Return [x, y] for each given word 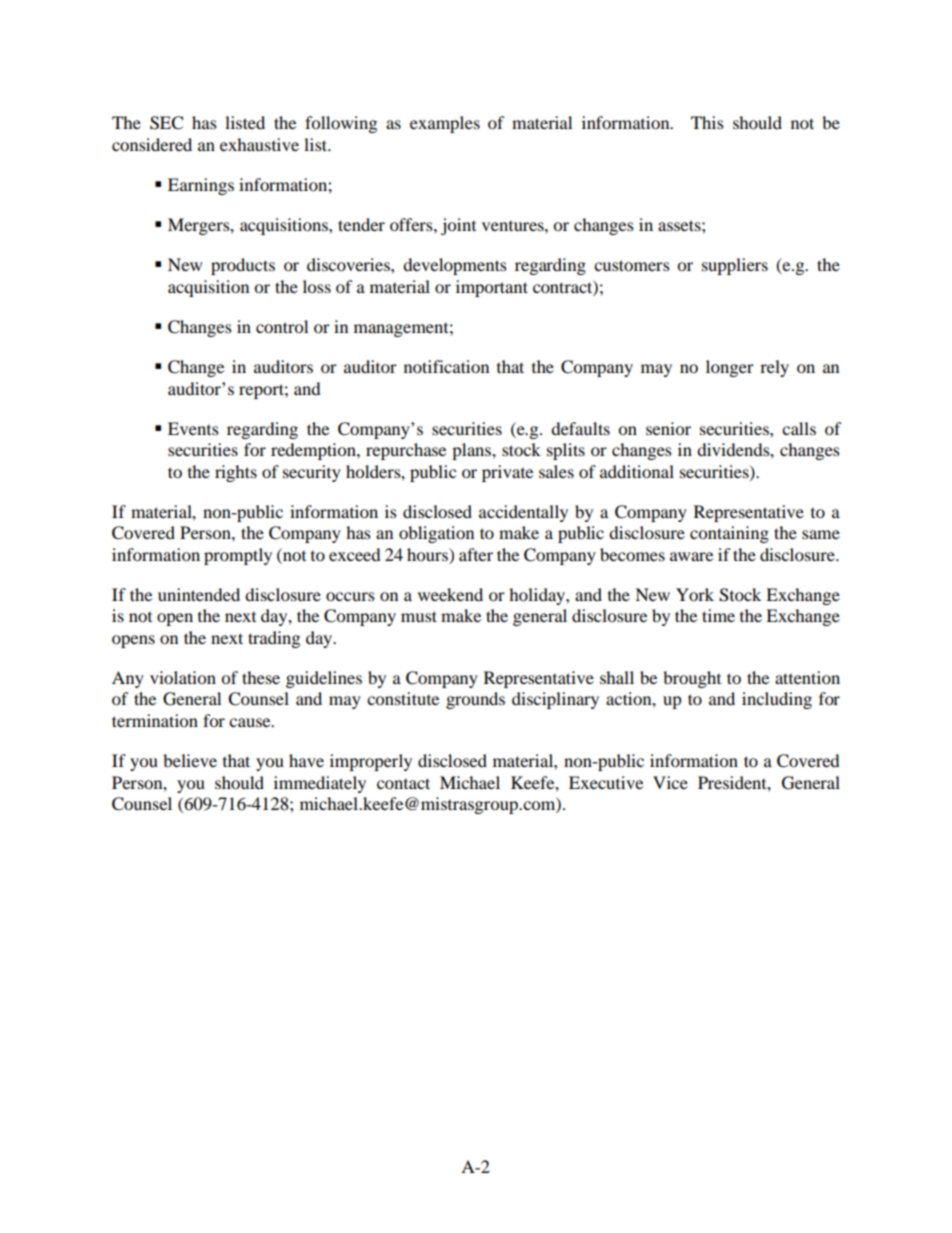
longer [730, 368]
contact [403, 783]
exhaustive [259, 144]
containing [729, 534]
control [282, 326]
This [707, 122]
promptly [238, 556]
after [476, 554]
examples [445, 124]
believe [190, 760]
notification [446, 366]
